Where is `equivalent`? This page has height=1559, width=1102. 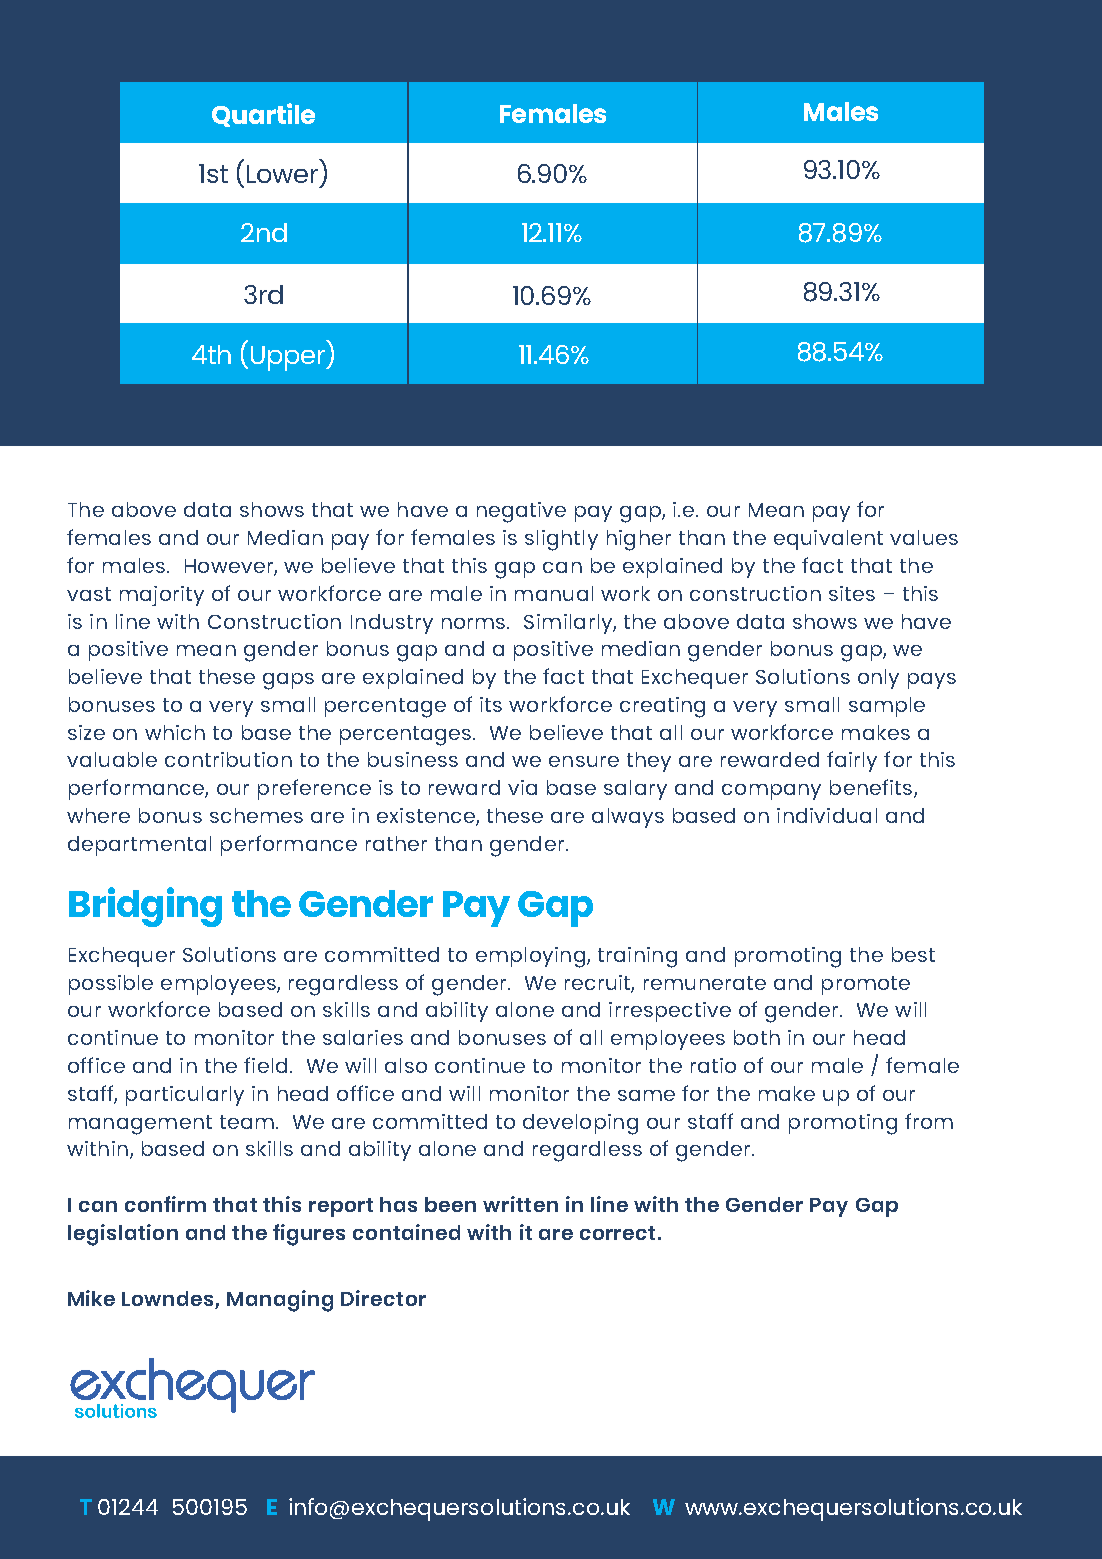
equivalent is located at coordinates (828, 540).
